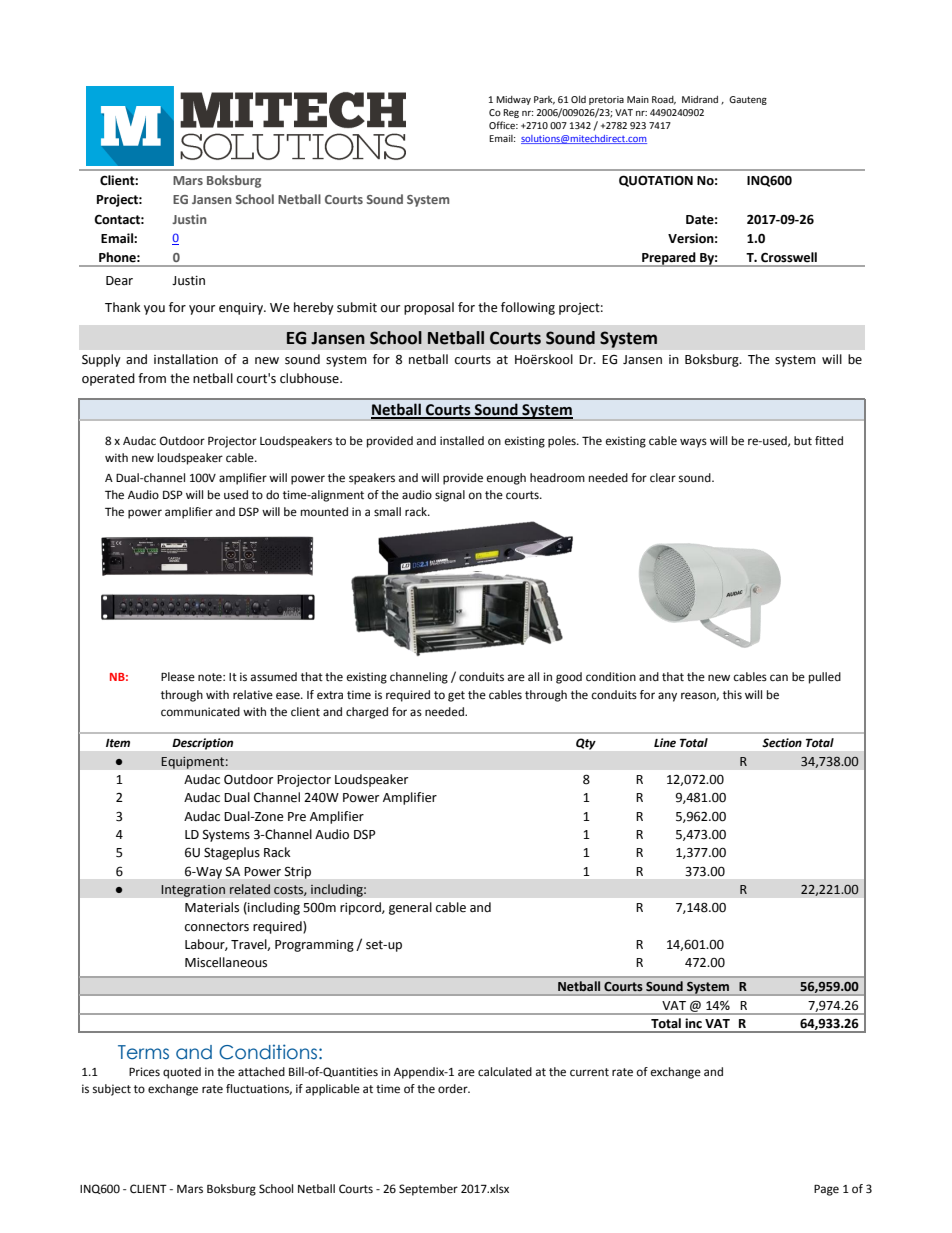 The height and width of the page is (1233, 952). Describe the element at coordinates (511, 113) in the page. I see `Reg` at that location.
